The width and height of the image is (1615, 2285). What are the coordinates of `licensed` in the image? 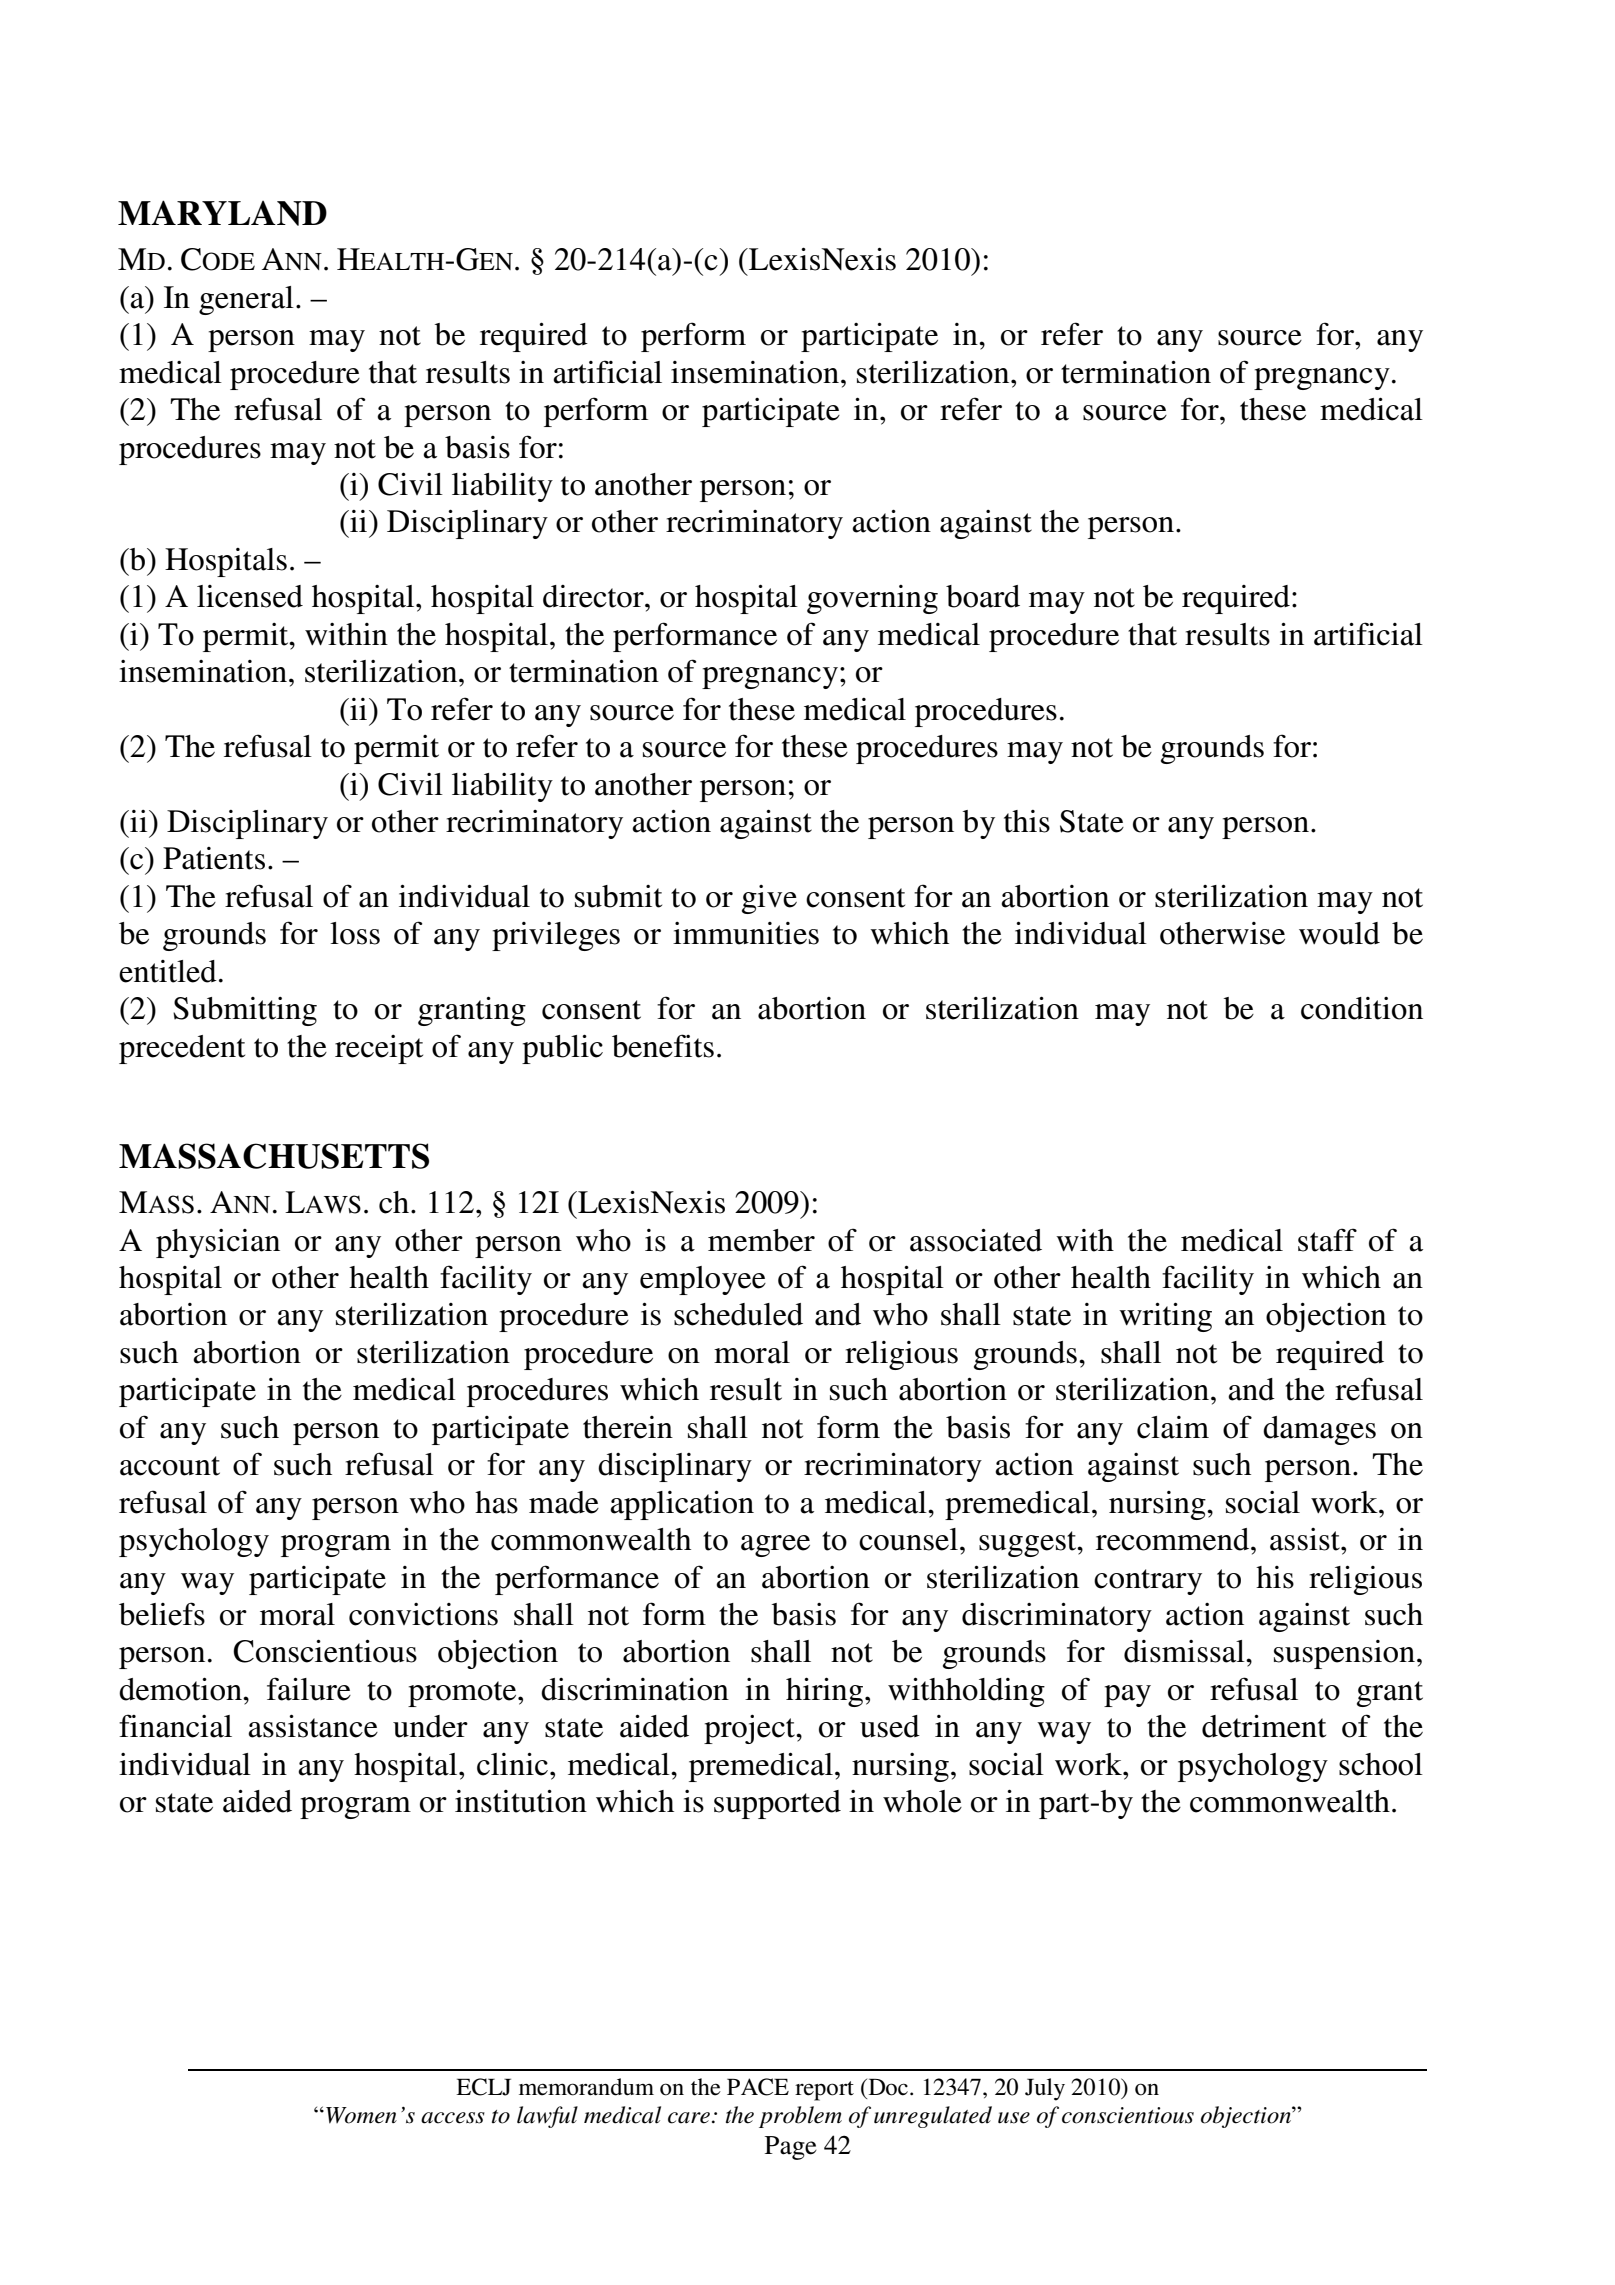 It's located at (250, 596).
